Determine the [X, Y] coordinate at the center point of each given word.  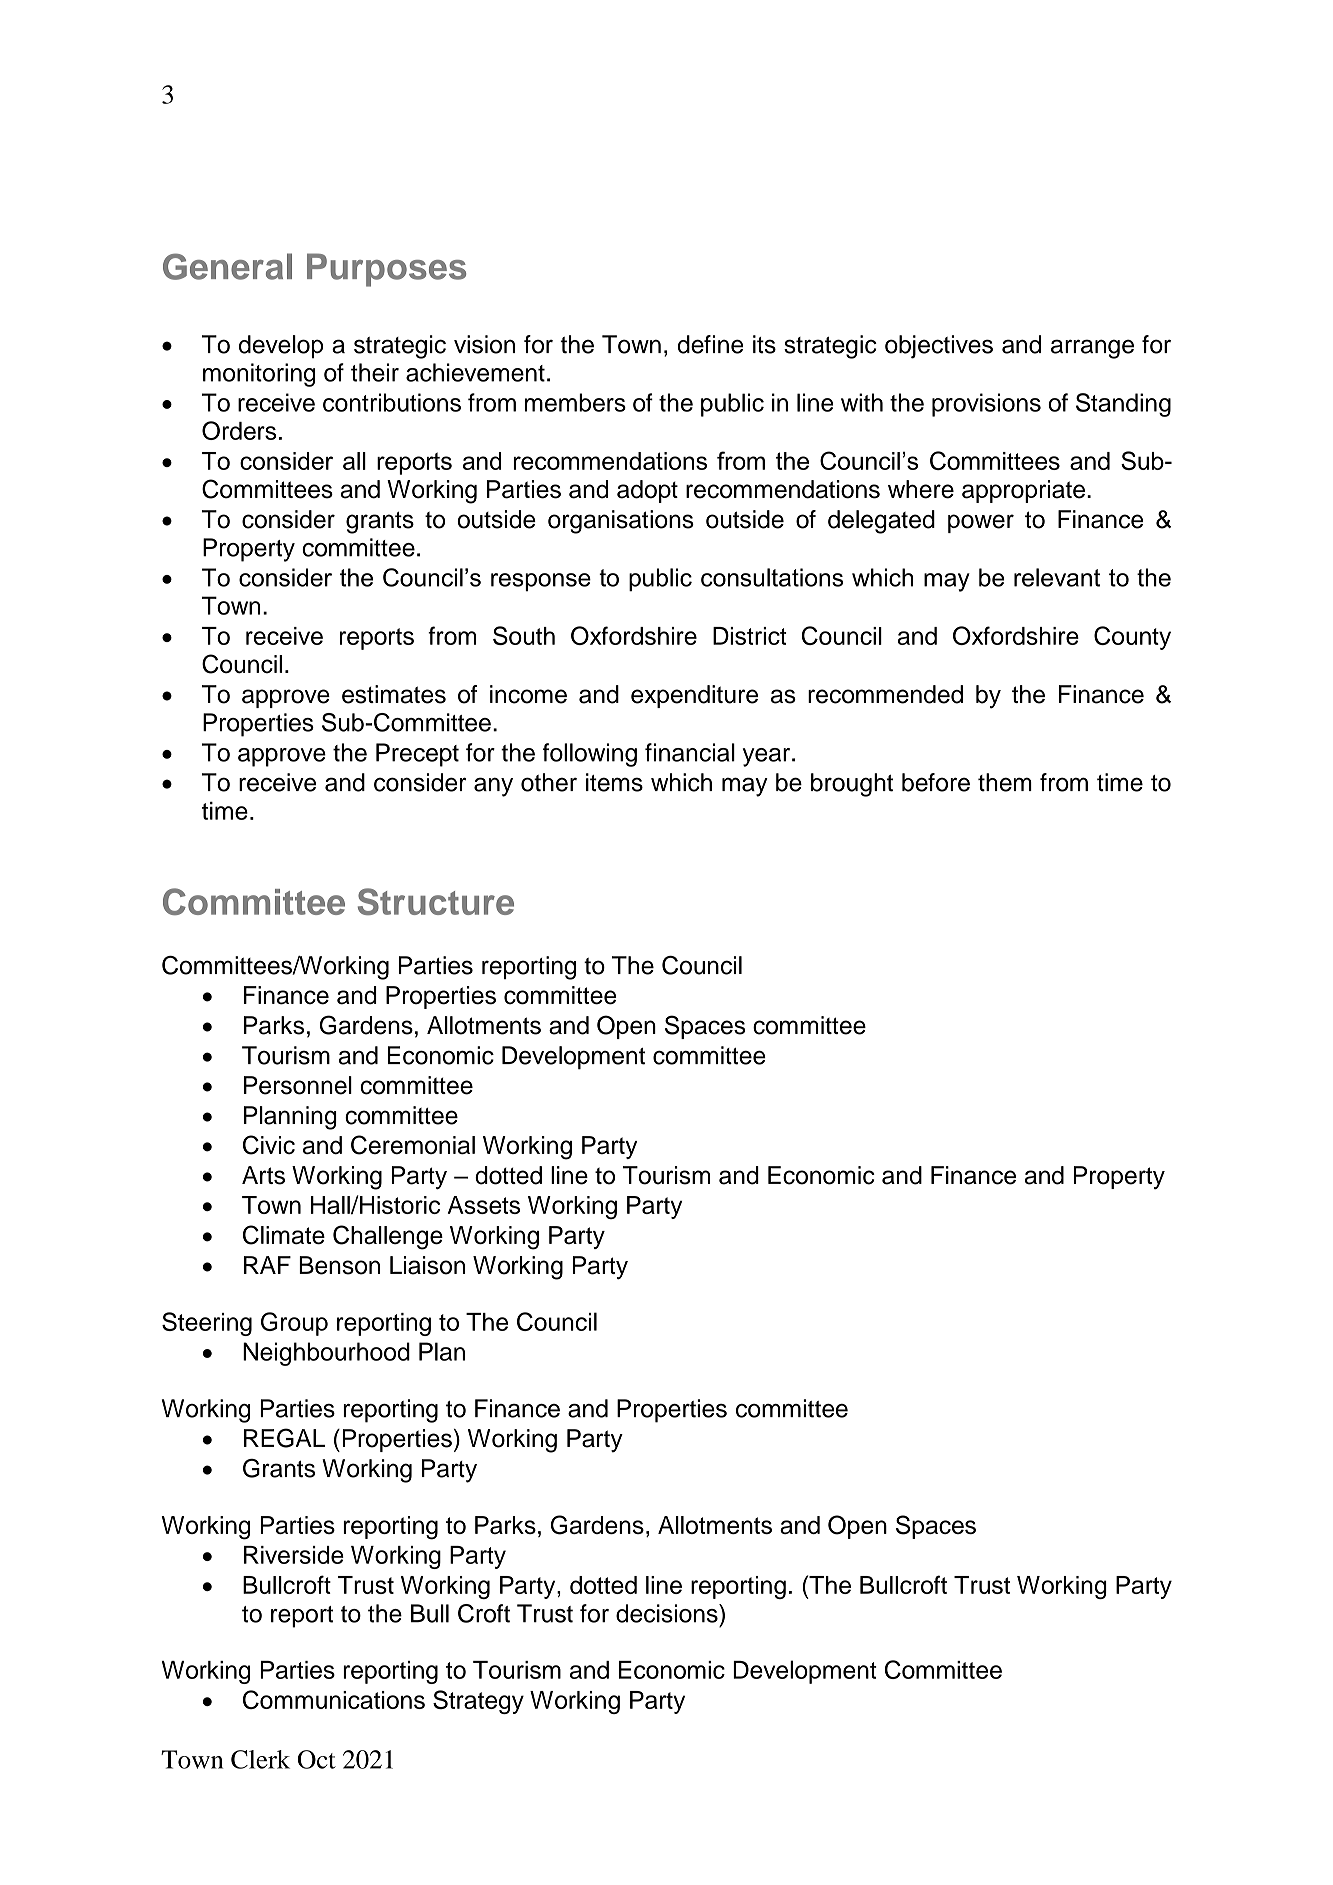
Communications [334, 1699]
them [1005, 782]
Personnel [298, 1085]
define [710, 344]
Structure [436, 901]
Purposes [386, 270]
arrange [1092, 349]
